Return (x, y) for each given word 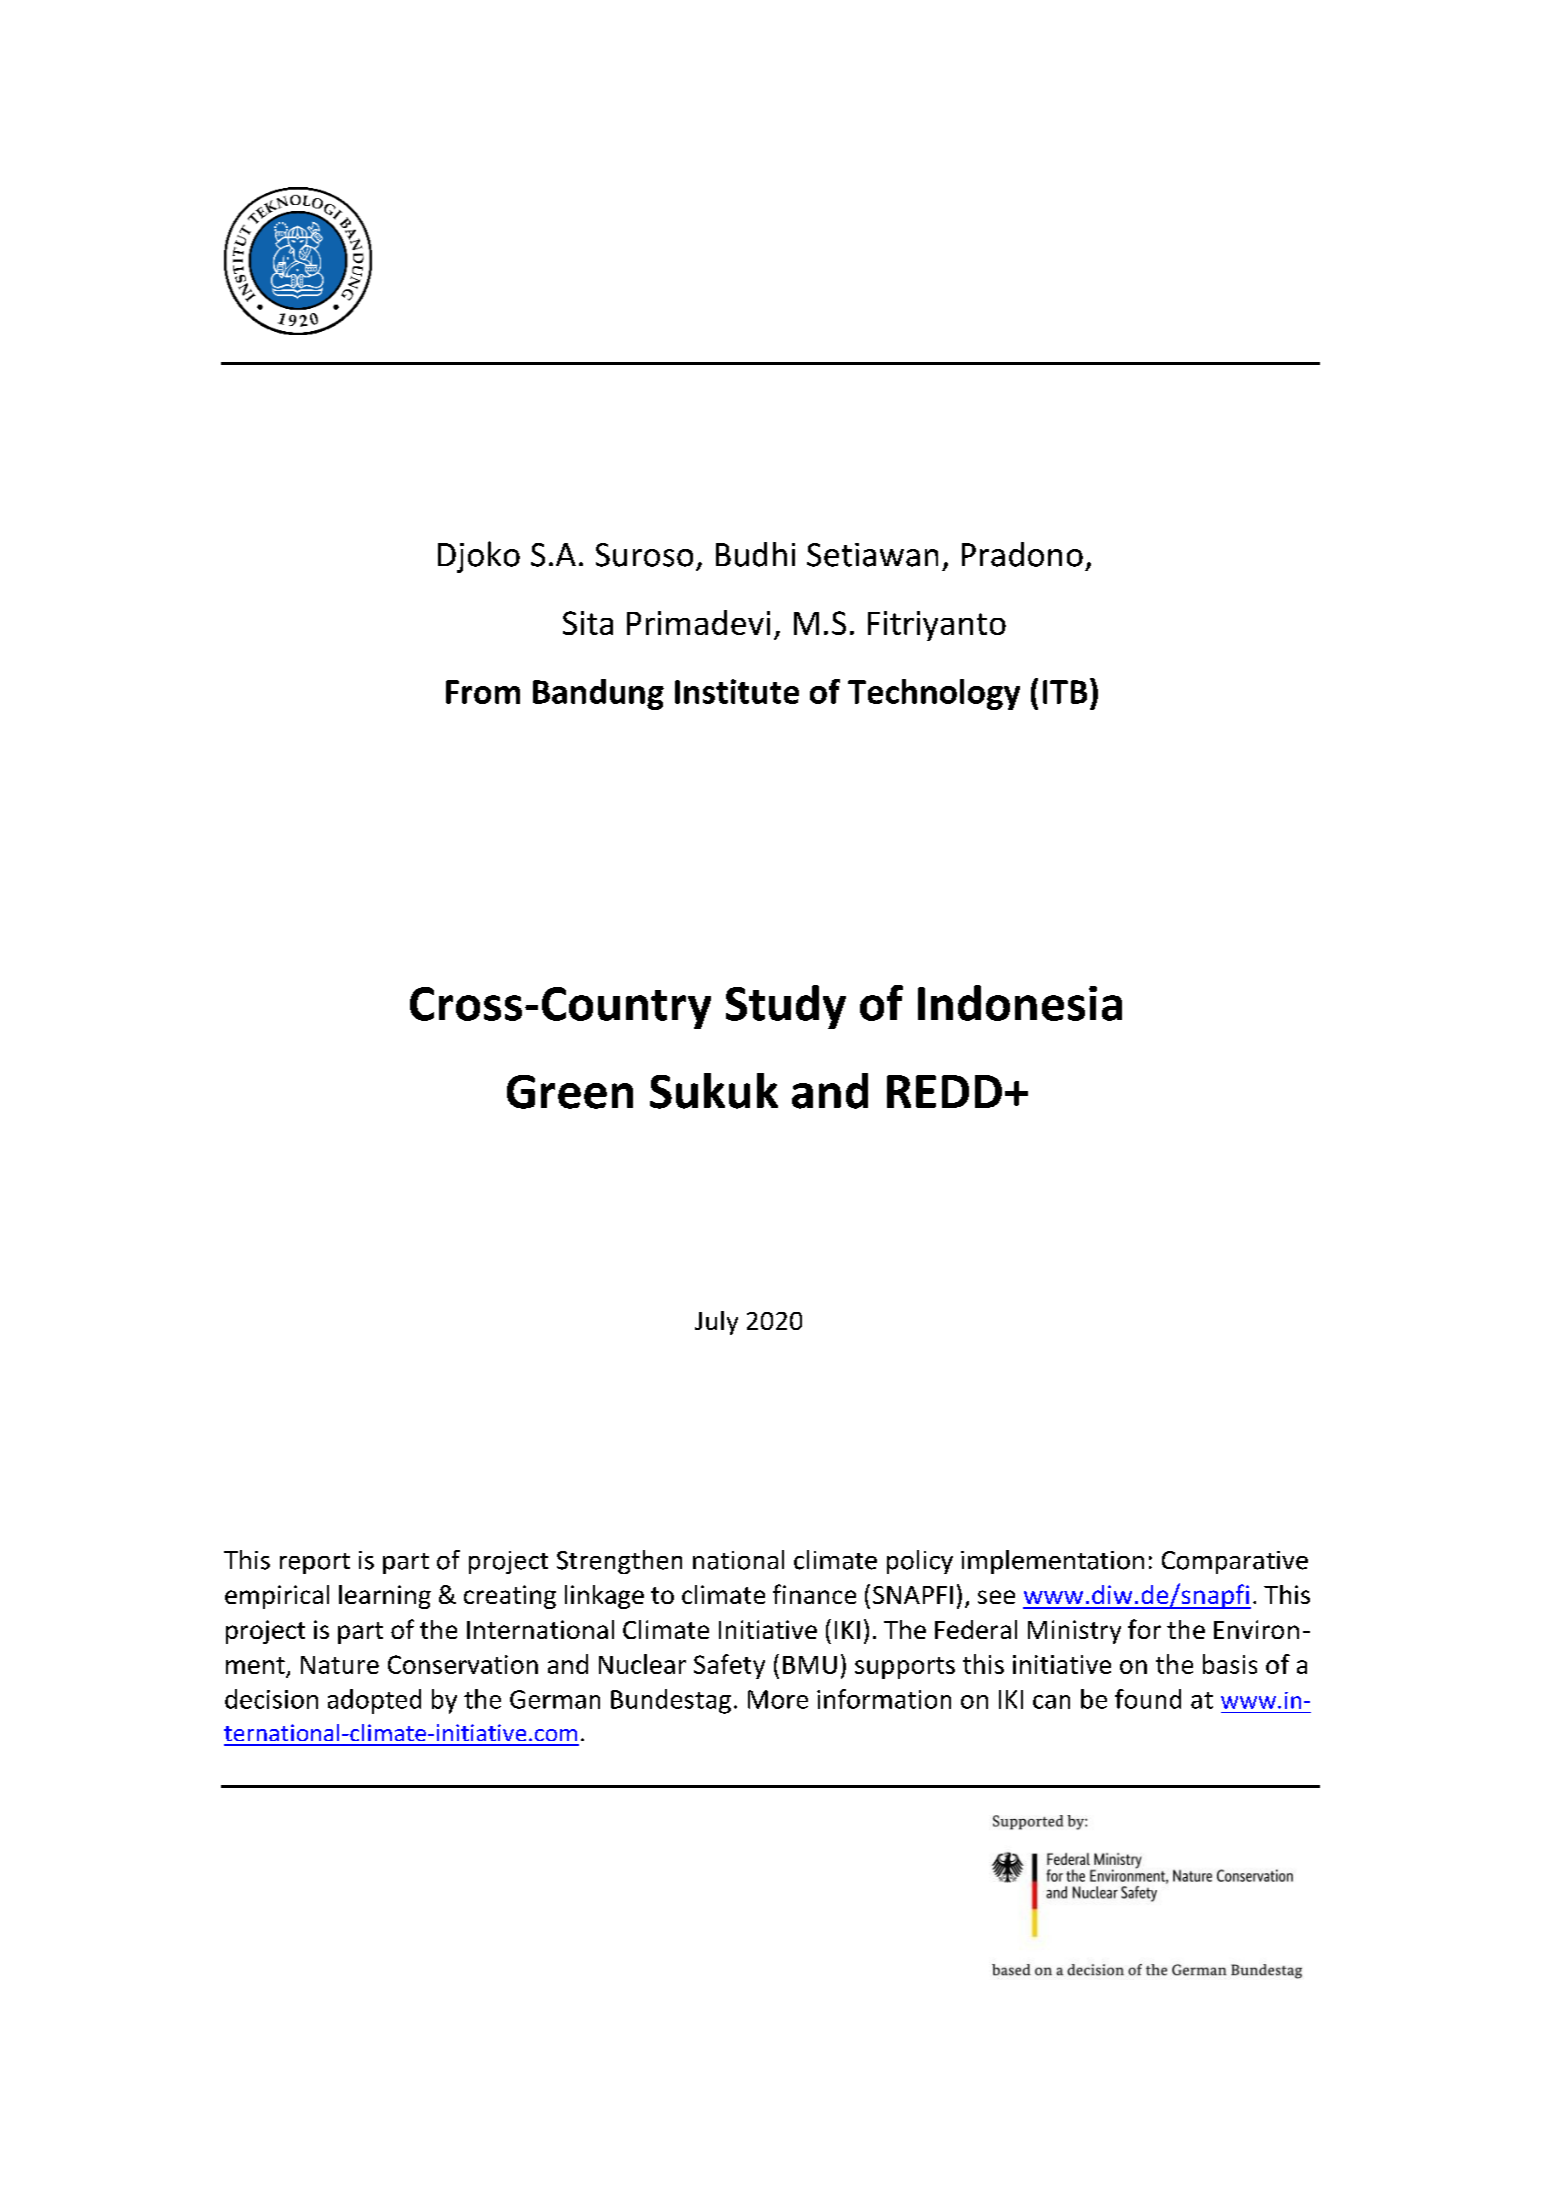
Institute (737, 691)
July (716, 1323)
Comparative (1235, 1562)
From (483, 692)
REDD (944, 1091)
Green (570, 1092)
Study (786, 1007)
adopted (374, 1701)
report (315, 1563)
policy (920, 1562)
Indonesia (1020, 1003)
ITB (1065, 692)
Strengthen (619, 1562)
